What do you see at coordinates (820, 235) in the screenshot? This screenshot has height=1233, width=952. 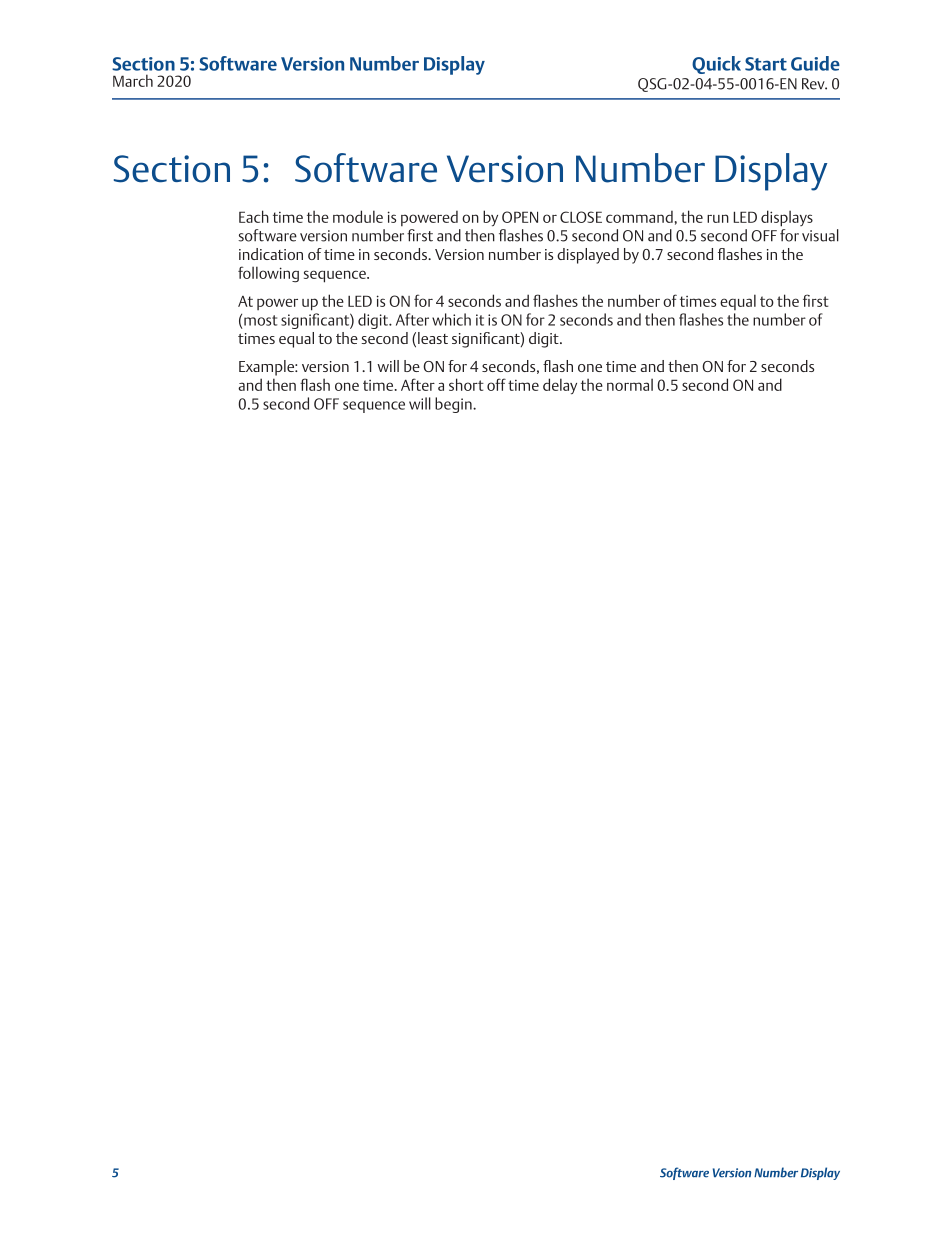 I see `visual` at bounding box center [820, 235].
